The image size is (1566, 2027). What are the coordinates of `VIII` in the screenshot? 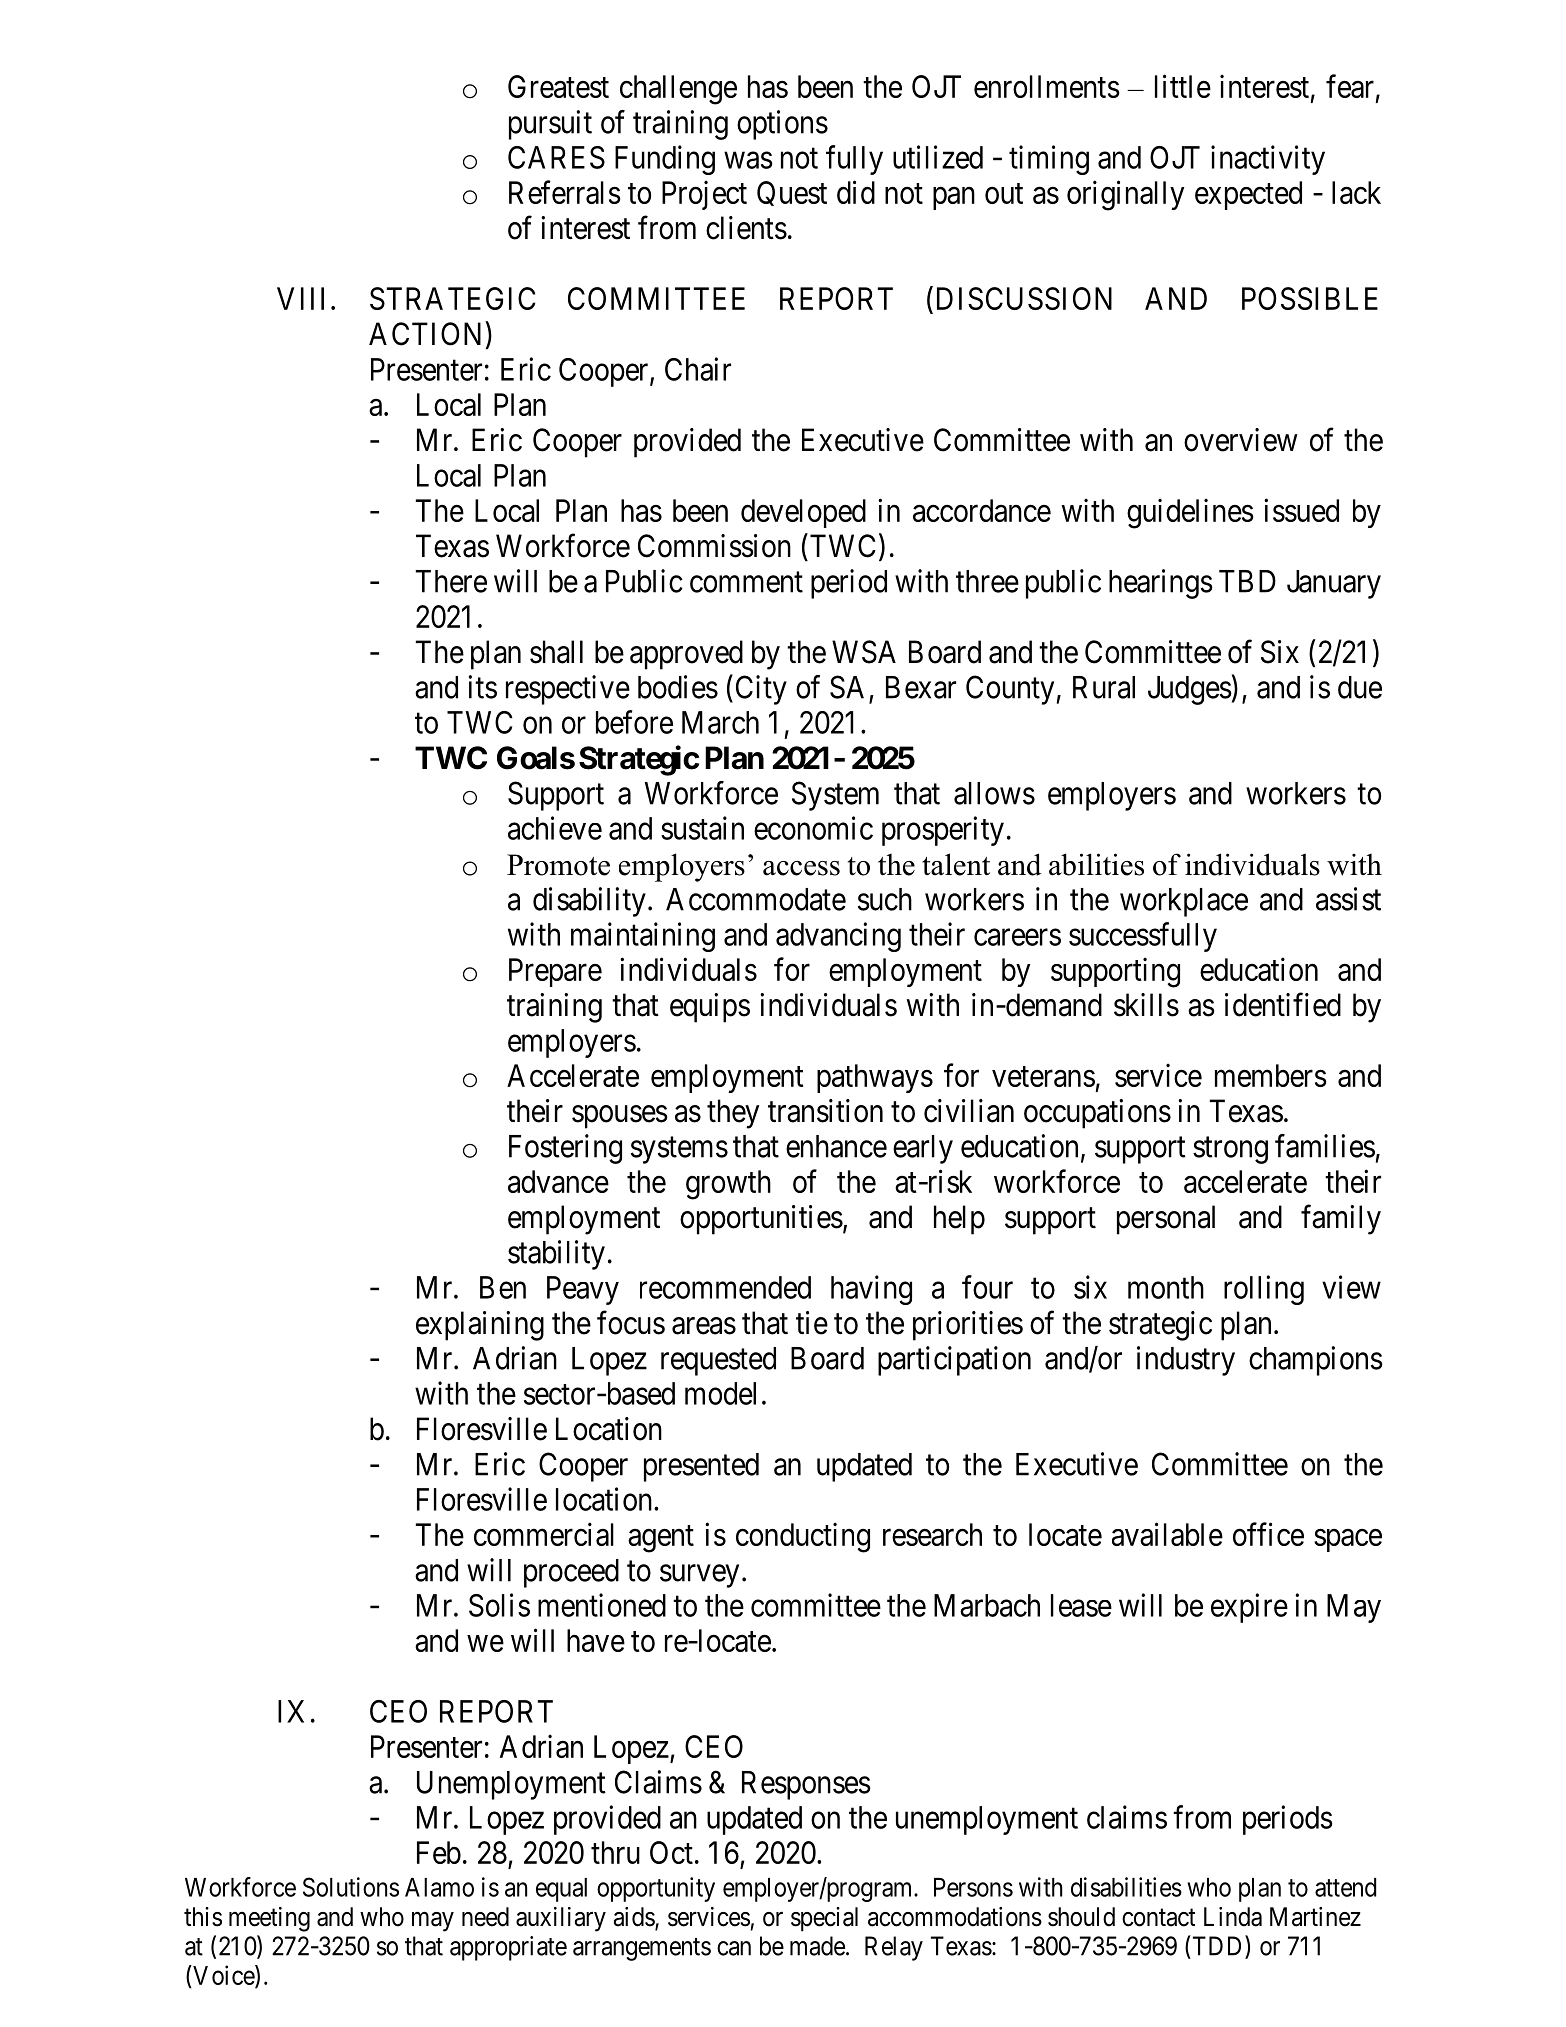 It's located at (300, 298).
